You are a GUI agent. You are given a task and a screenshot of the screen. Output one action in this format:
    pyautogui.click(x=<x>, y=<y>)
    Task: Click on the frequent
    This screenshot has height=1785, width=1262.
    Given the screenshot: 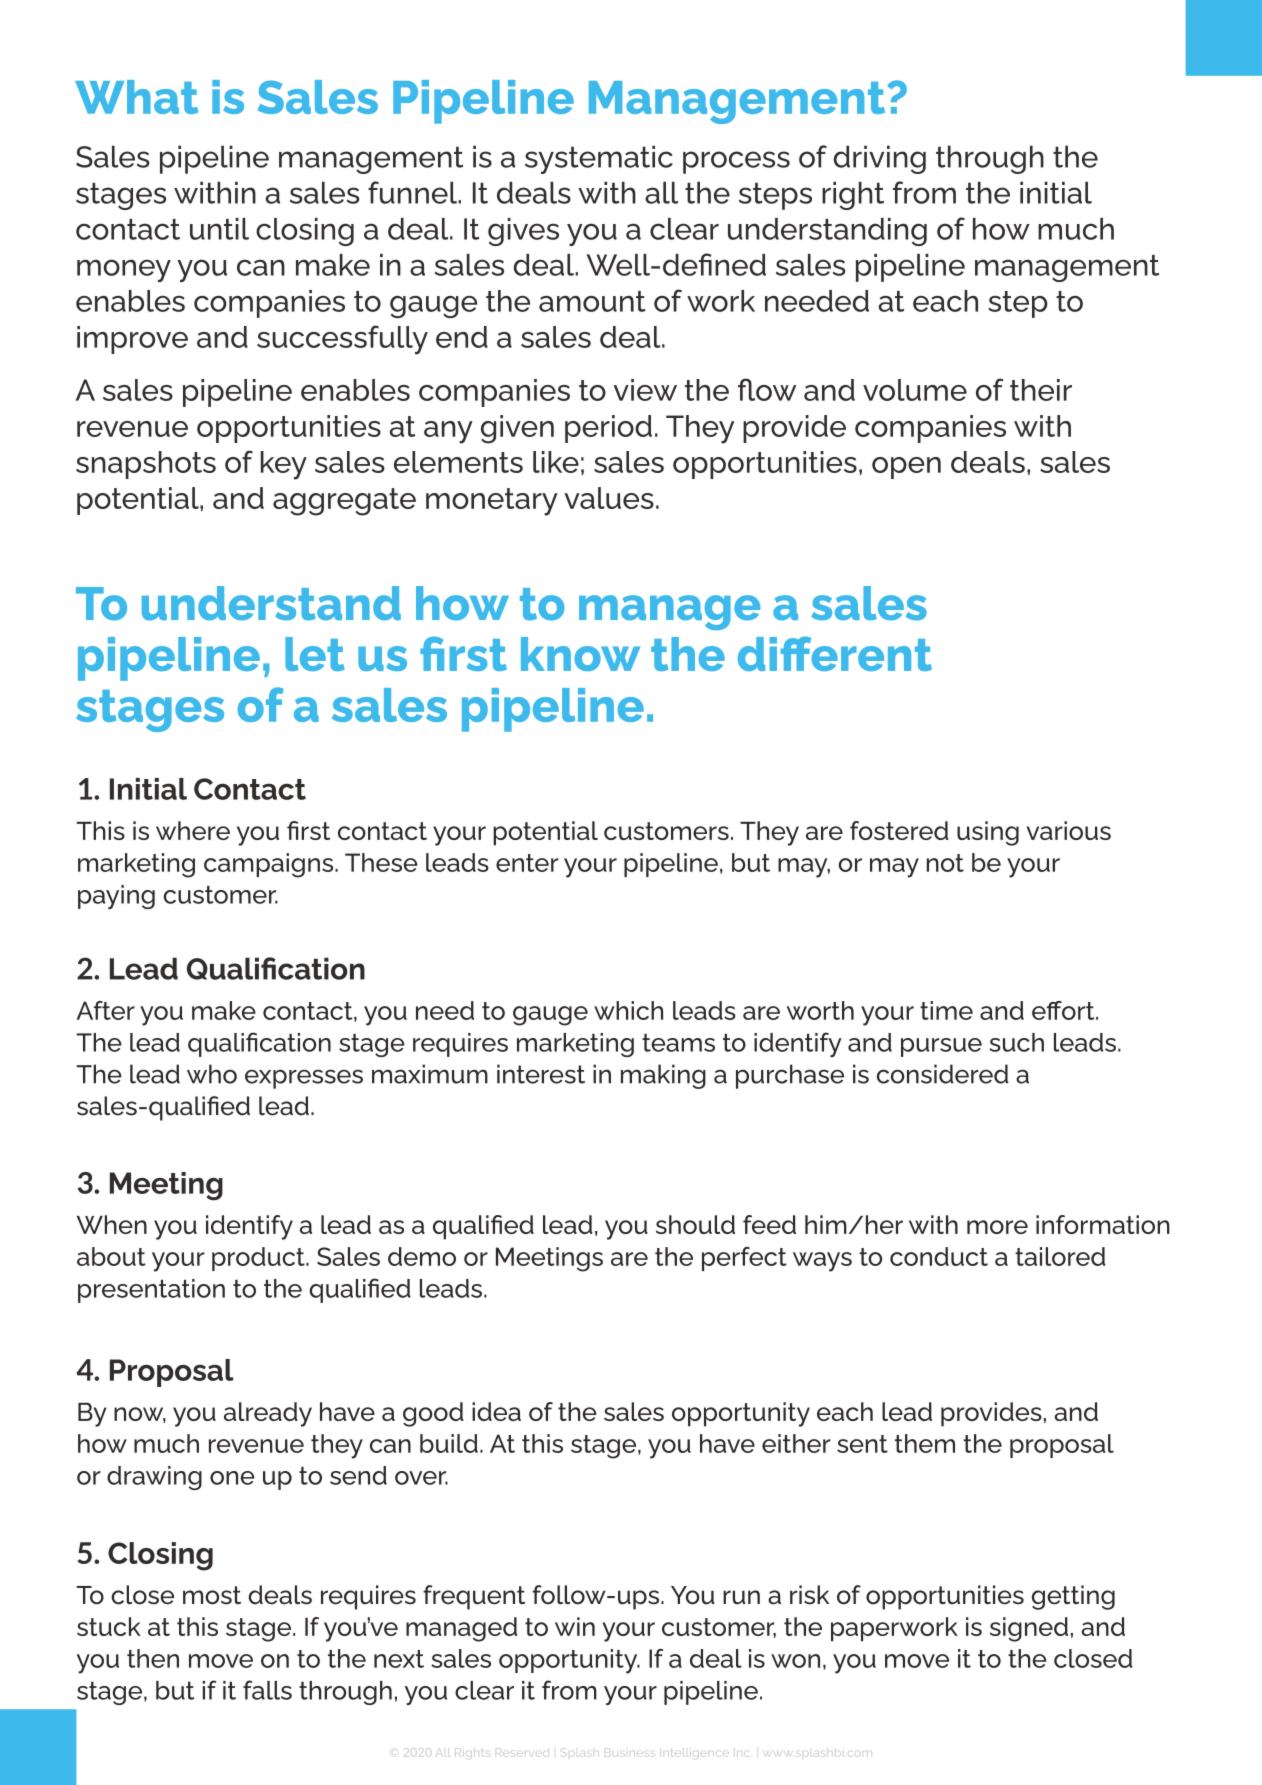 What is the action you would take?
    pyautogui.click(x=474, y=1597)
